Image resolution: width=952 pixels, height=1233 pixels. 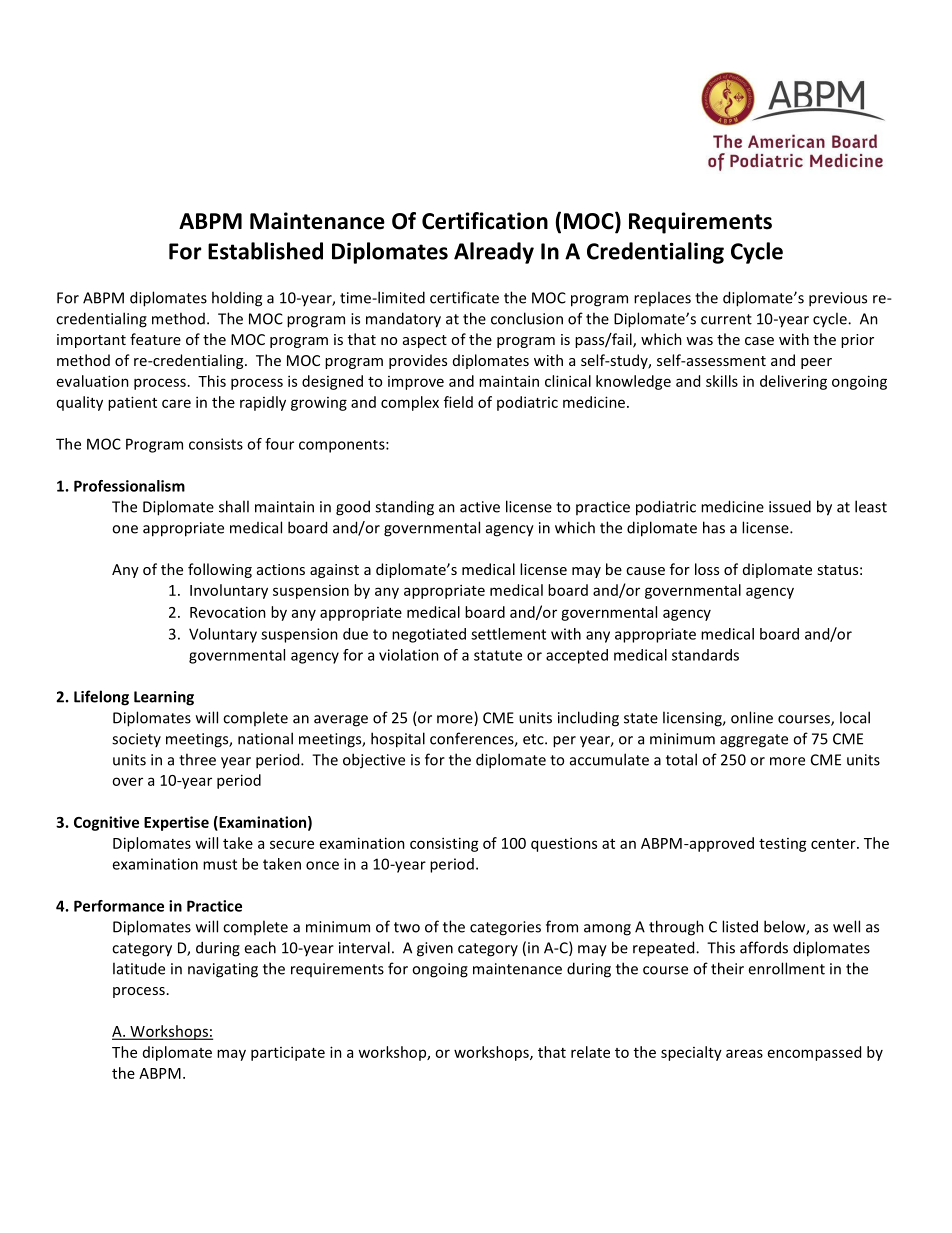 I want to click on consisting, so click(x=444, y=844).
